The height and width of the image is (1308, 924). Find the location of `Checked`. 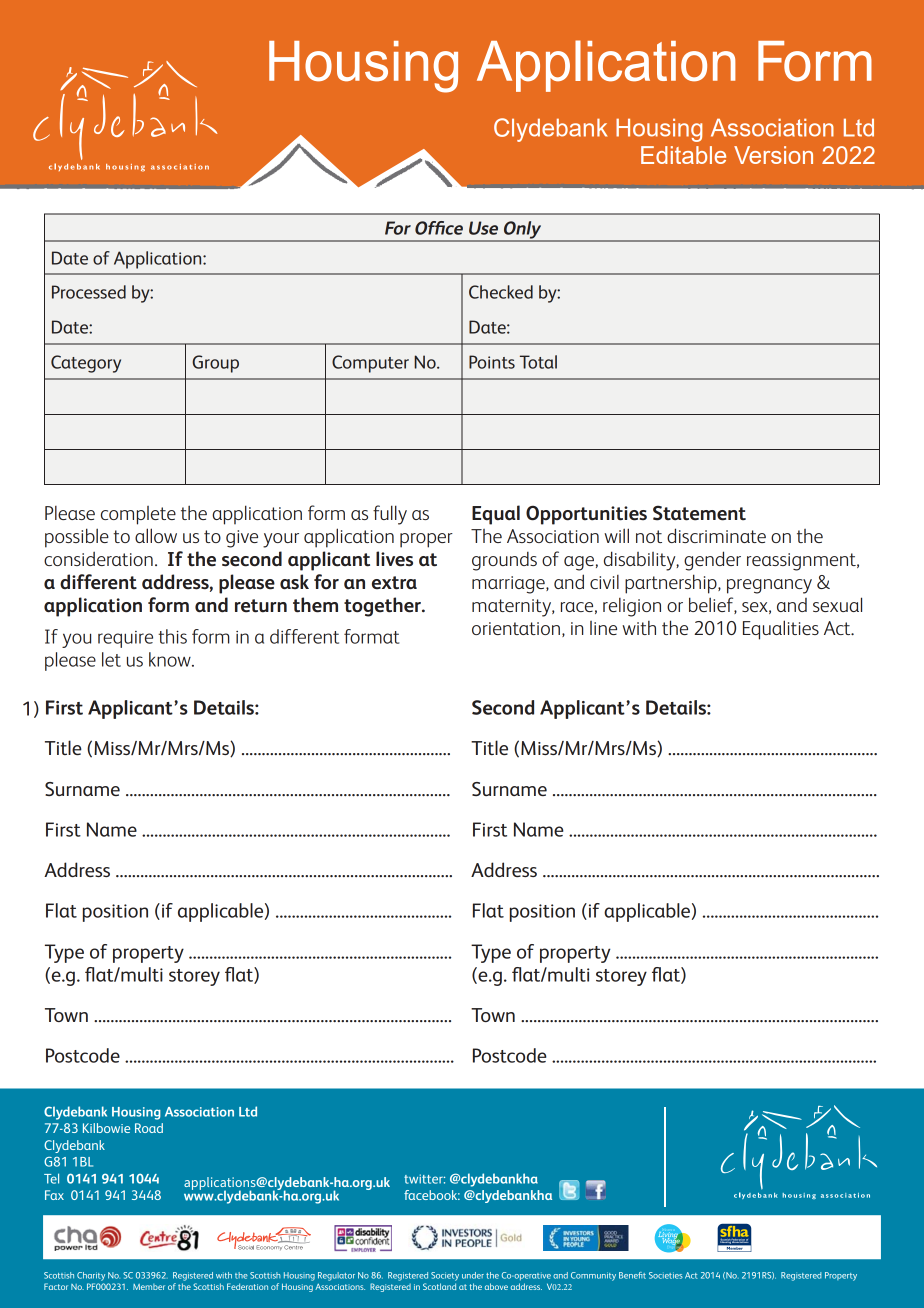

Checked is located at coordinates (501, 292).
